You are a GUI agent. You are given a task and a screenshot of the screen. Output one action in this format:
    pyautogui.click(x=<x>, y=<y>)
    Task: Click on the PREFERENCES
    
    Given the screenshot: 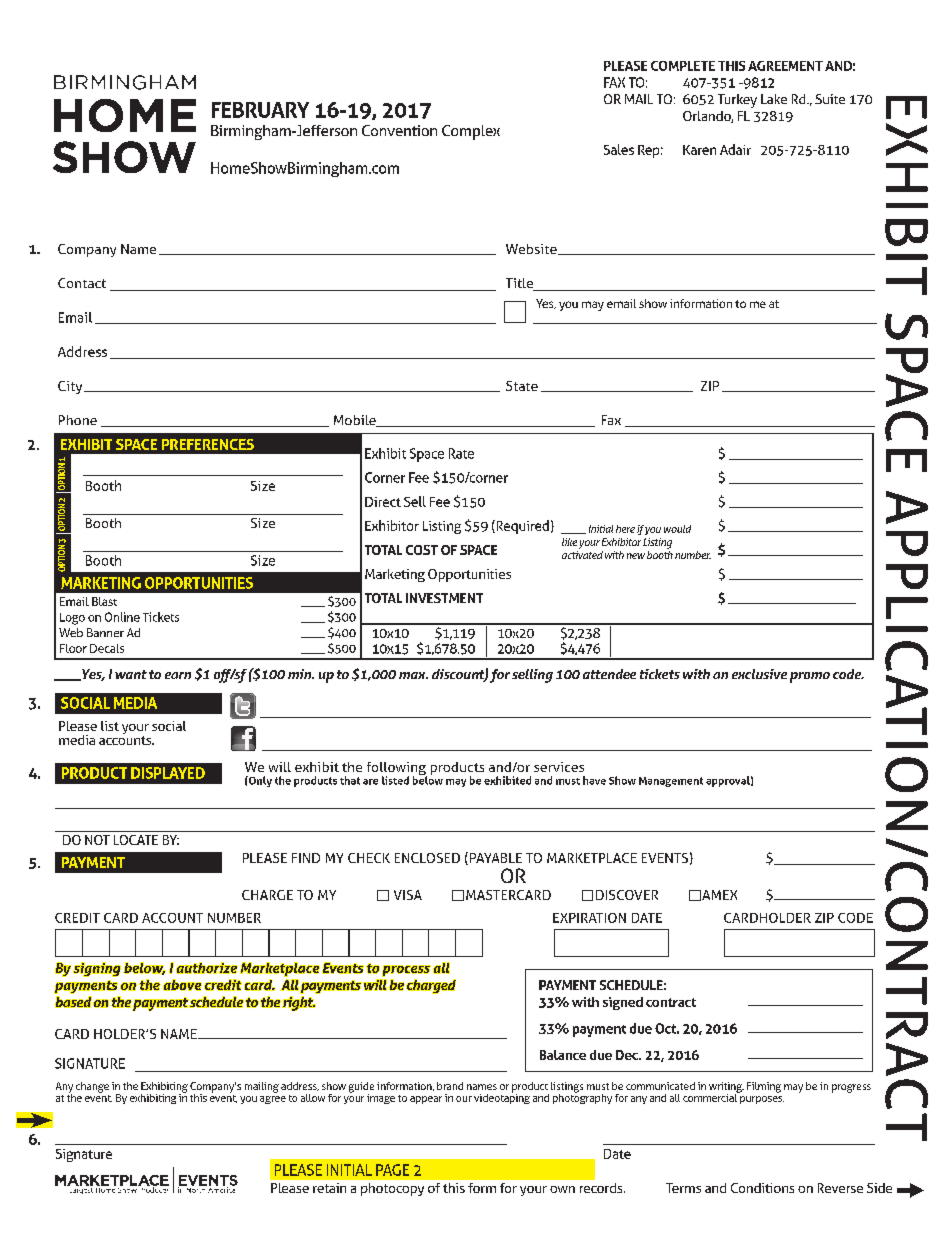 What is the action you would take?
    pyautogui.click(x=208, y=444)
